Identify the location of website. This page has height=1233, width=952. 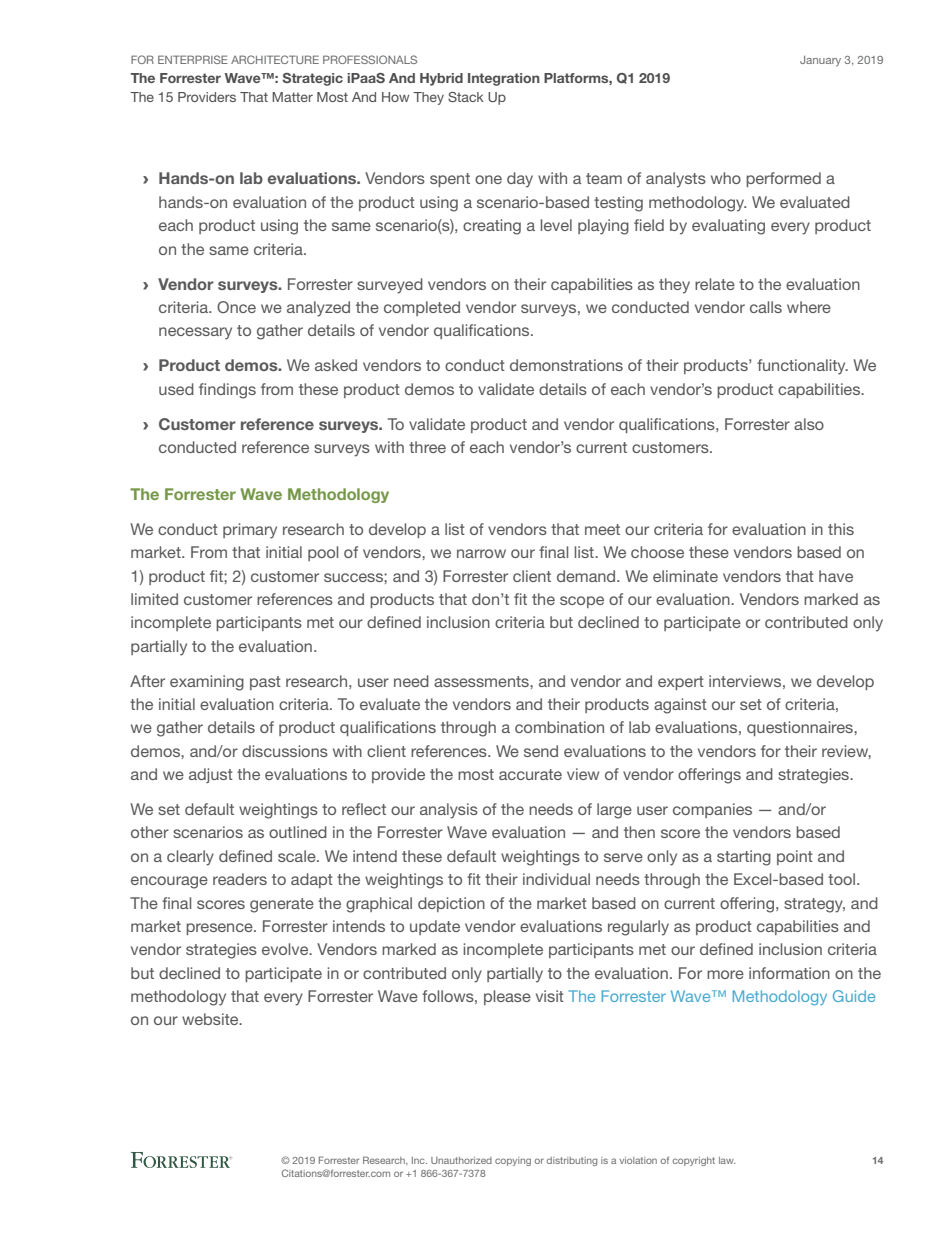
(211, 1019).
